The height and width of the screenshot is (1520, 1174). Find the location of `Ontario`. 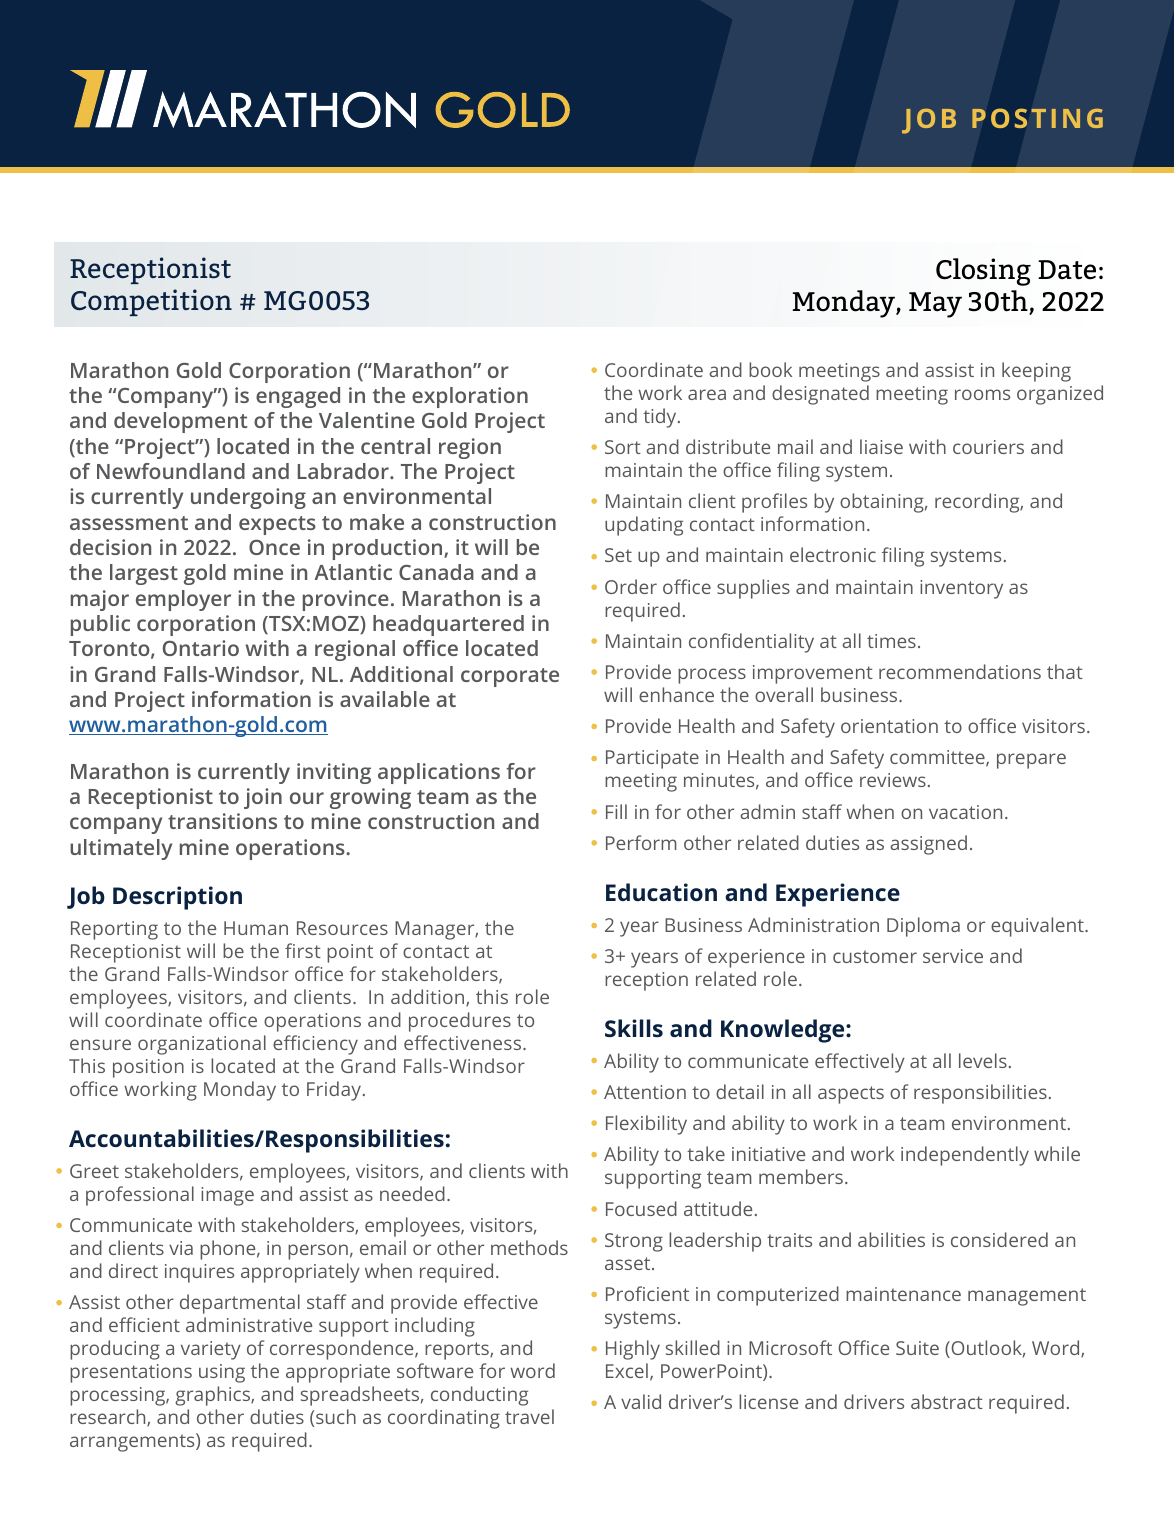

Ontario is located at coordinates (201, 648).
